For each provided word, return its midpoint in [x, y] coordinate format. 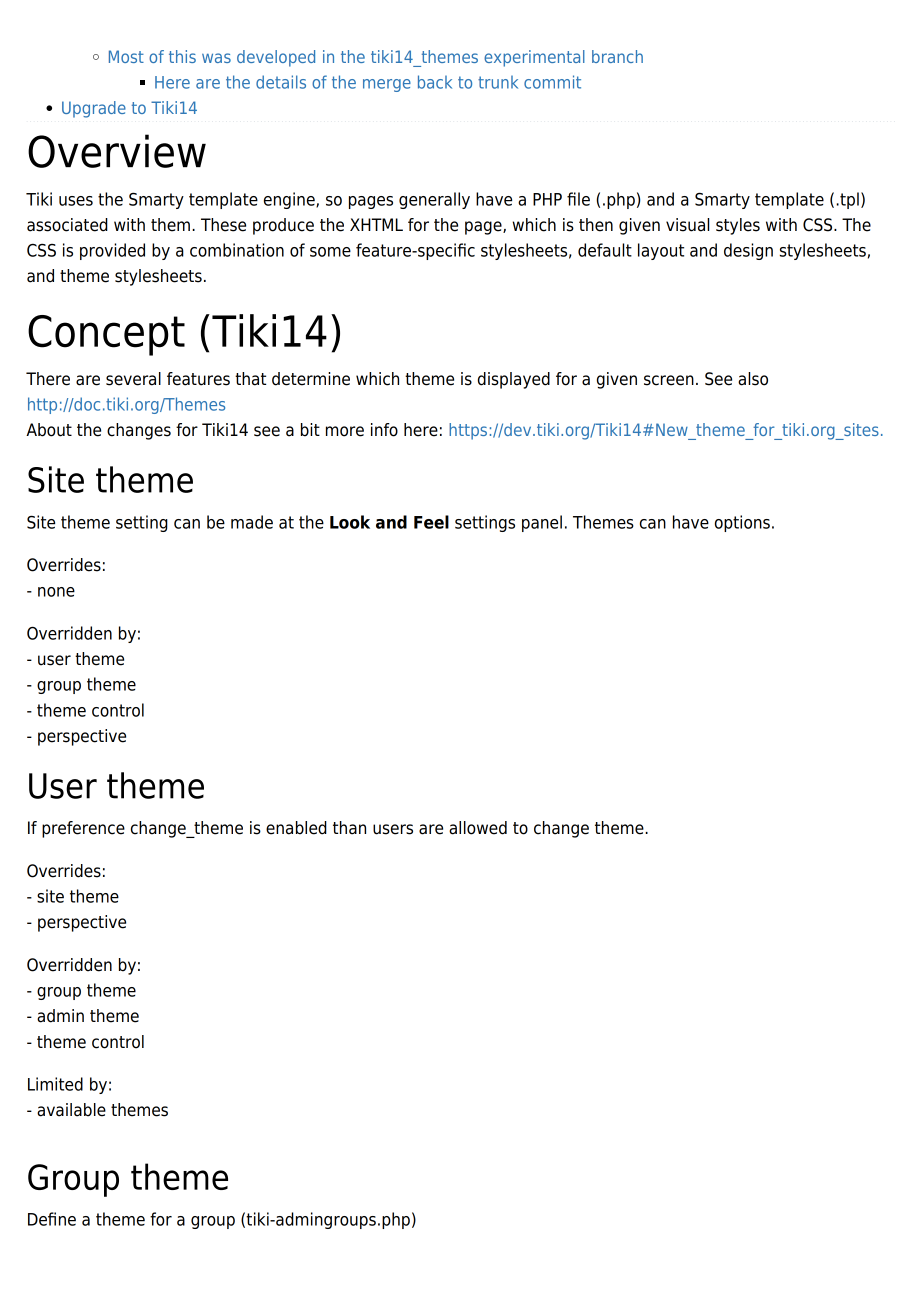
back [435, 82]
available [71, 1110]
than [349, 828]
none [56, 592]
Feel [431, 522]
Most [126, 56]
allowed [478, 828]
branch [617, 56]
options [742, 523]
